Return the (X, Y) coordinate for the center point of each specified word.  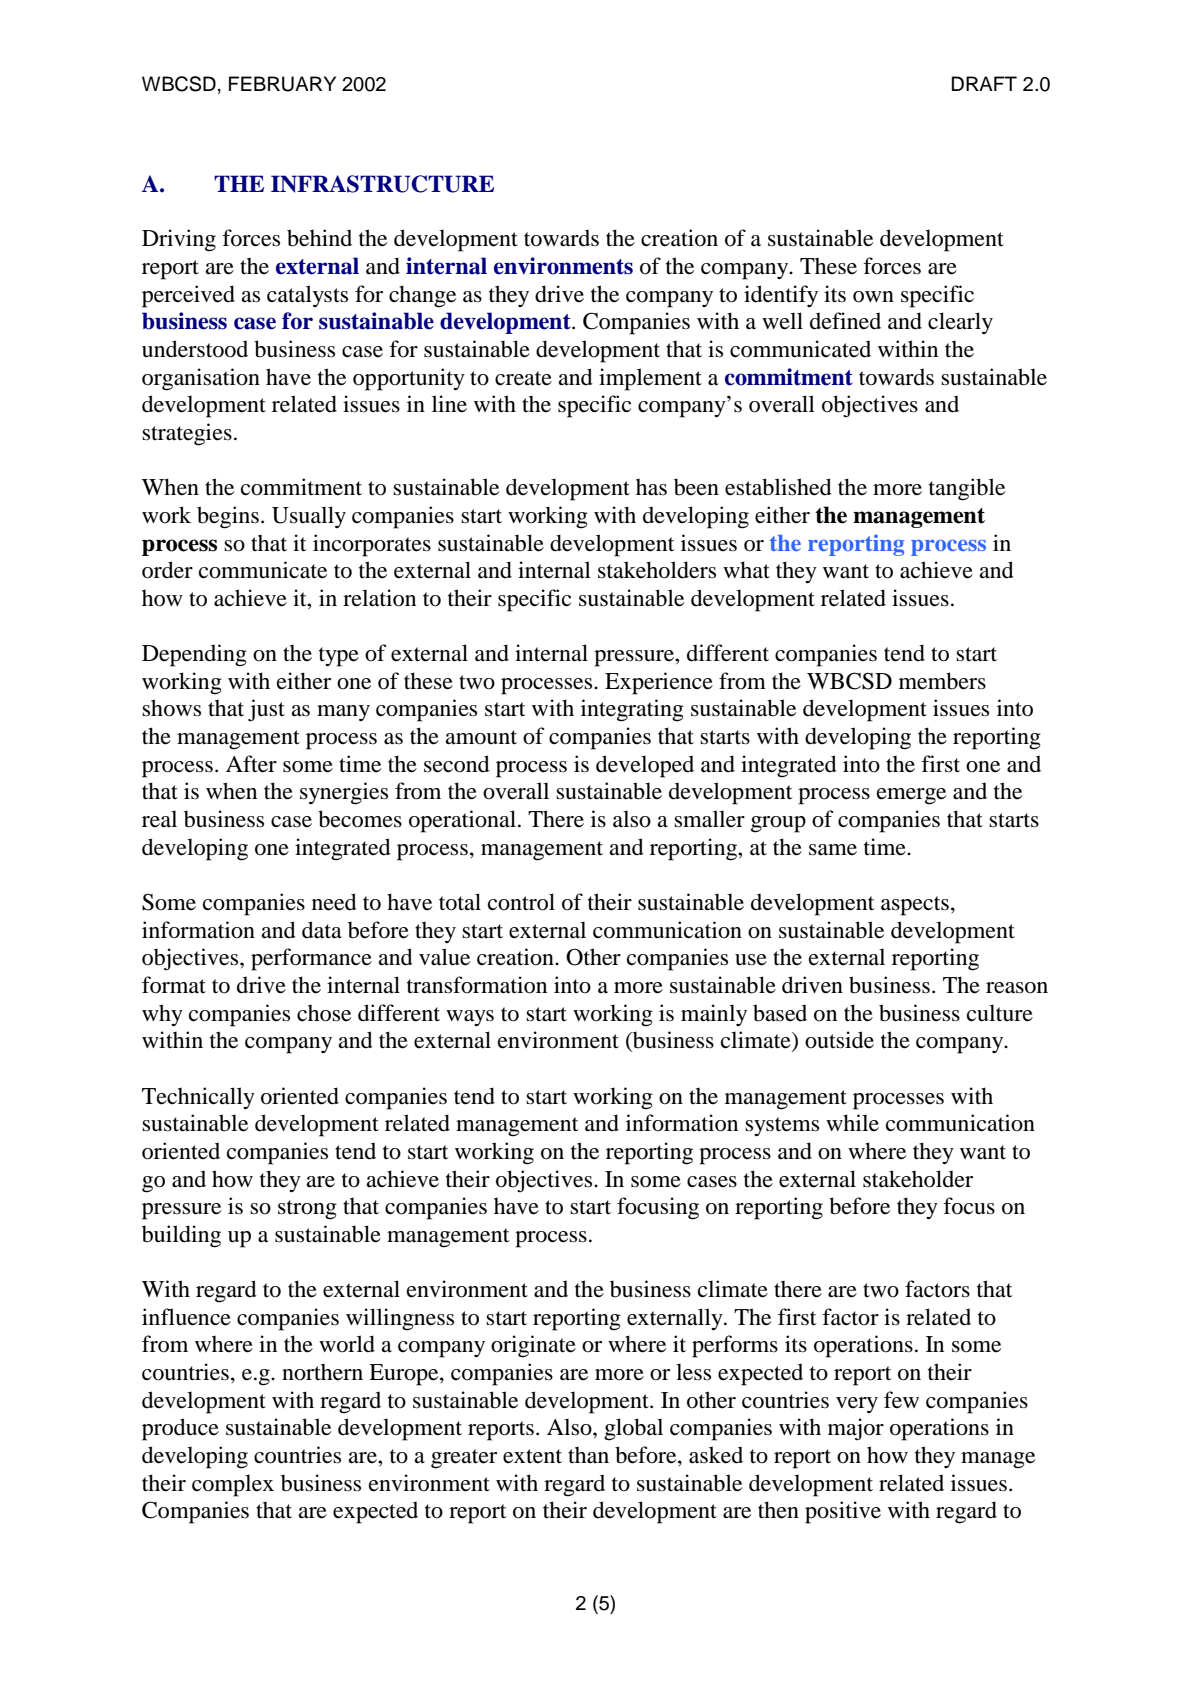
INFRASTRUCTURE (382, 184)
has (651, 487)
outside (839, 1040)
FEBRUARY (282, 84)
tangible (967, 489)
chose (324, 1013)
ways (470, 1018)
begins (228, 517)
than (588, 1455)
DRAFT (984, 83)
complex (233, 1485)
